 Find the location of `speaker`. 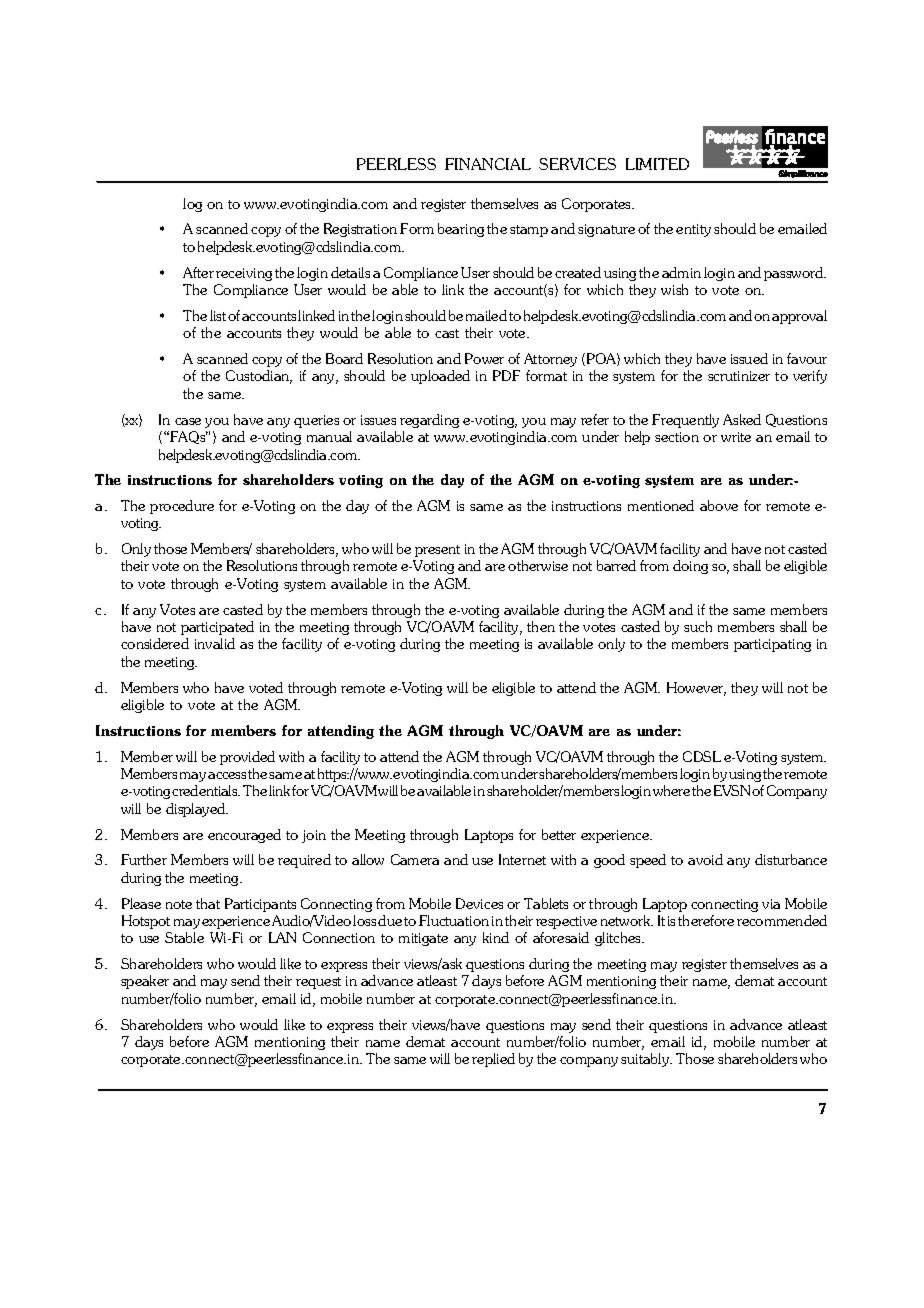

speaker is located at coordinates (145, 982).
